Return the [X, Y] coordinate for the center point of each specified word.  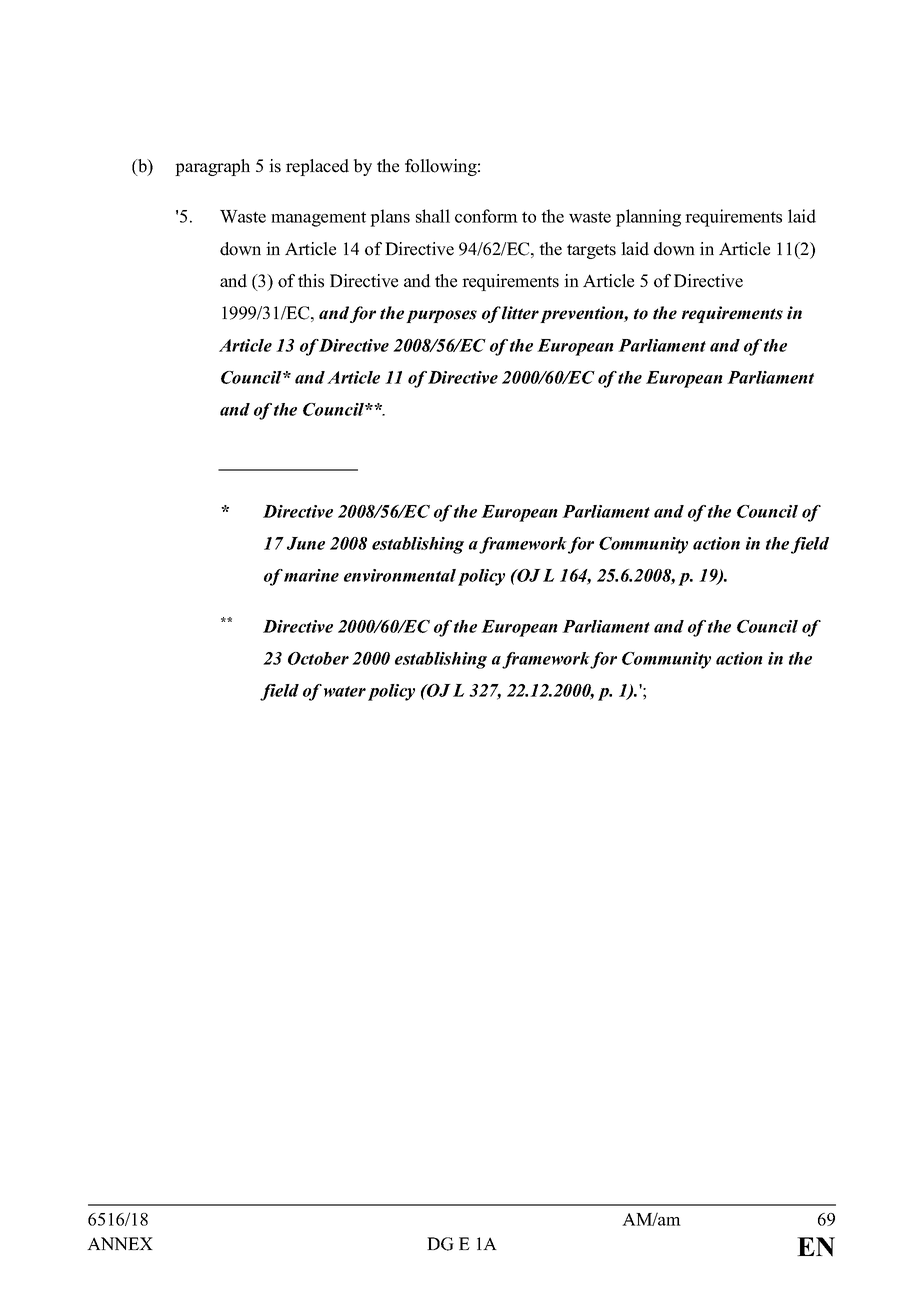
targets [591, 251]
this [311, 281]
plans [390, 218]
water [345, 691]
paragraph [212, 167]
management [318, 219]
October [318, 658]
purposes [441, 316]
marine [311, 575]
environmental [400, 575]
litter [520, 313]
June [306, 543]
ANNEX [120, 1243]
